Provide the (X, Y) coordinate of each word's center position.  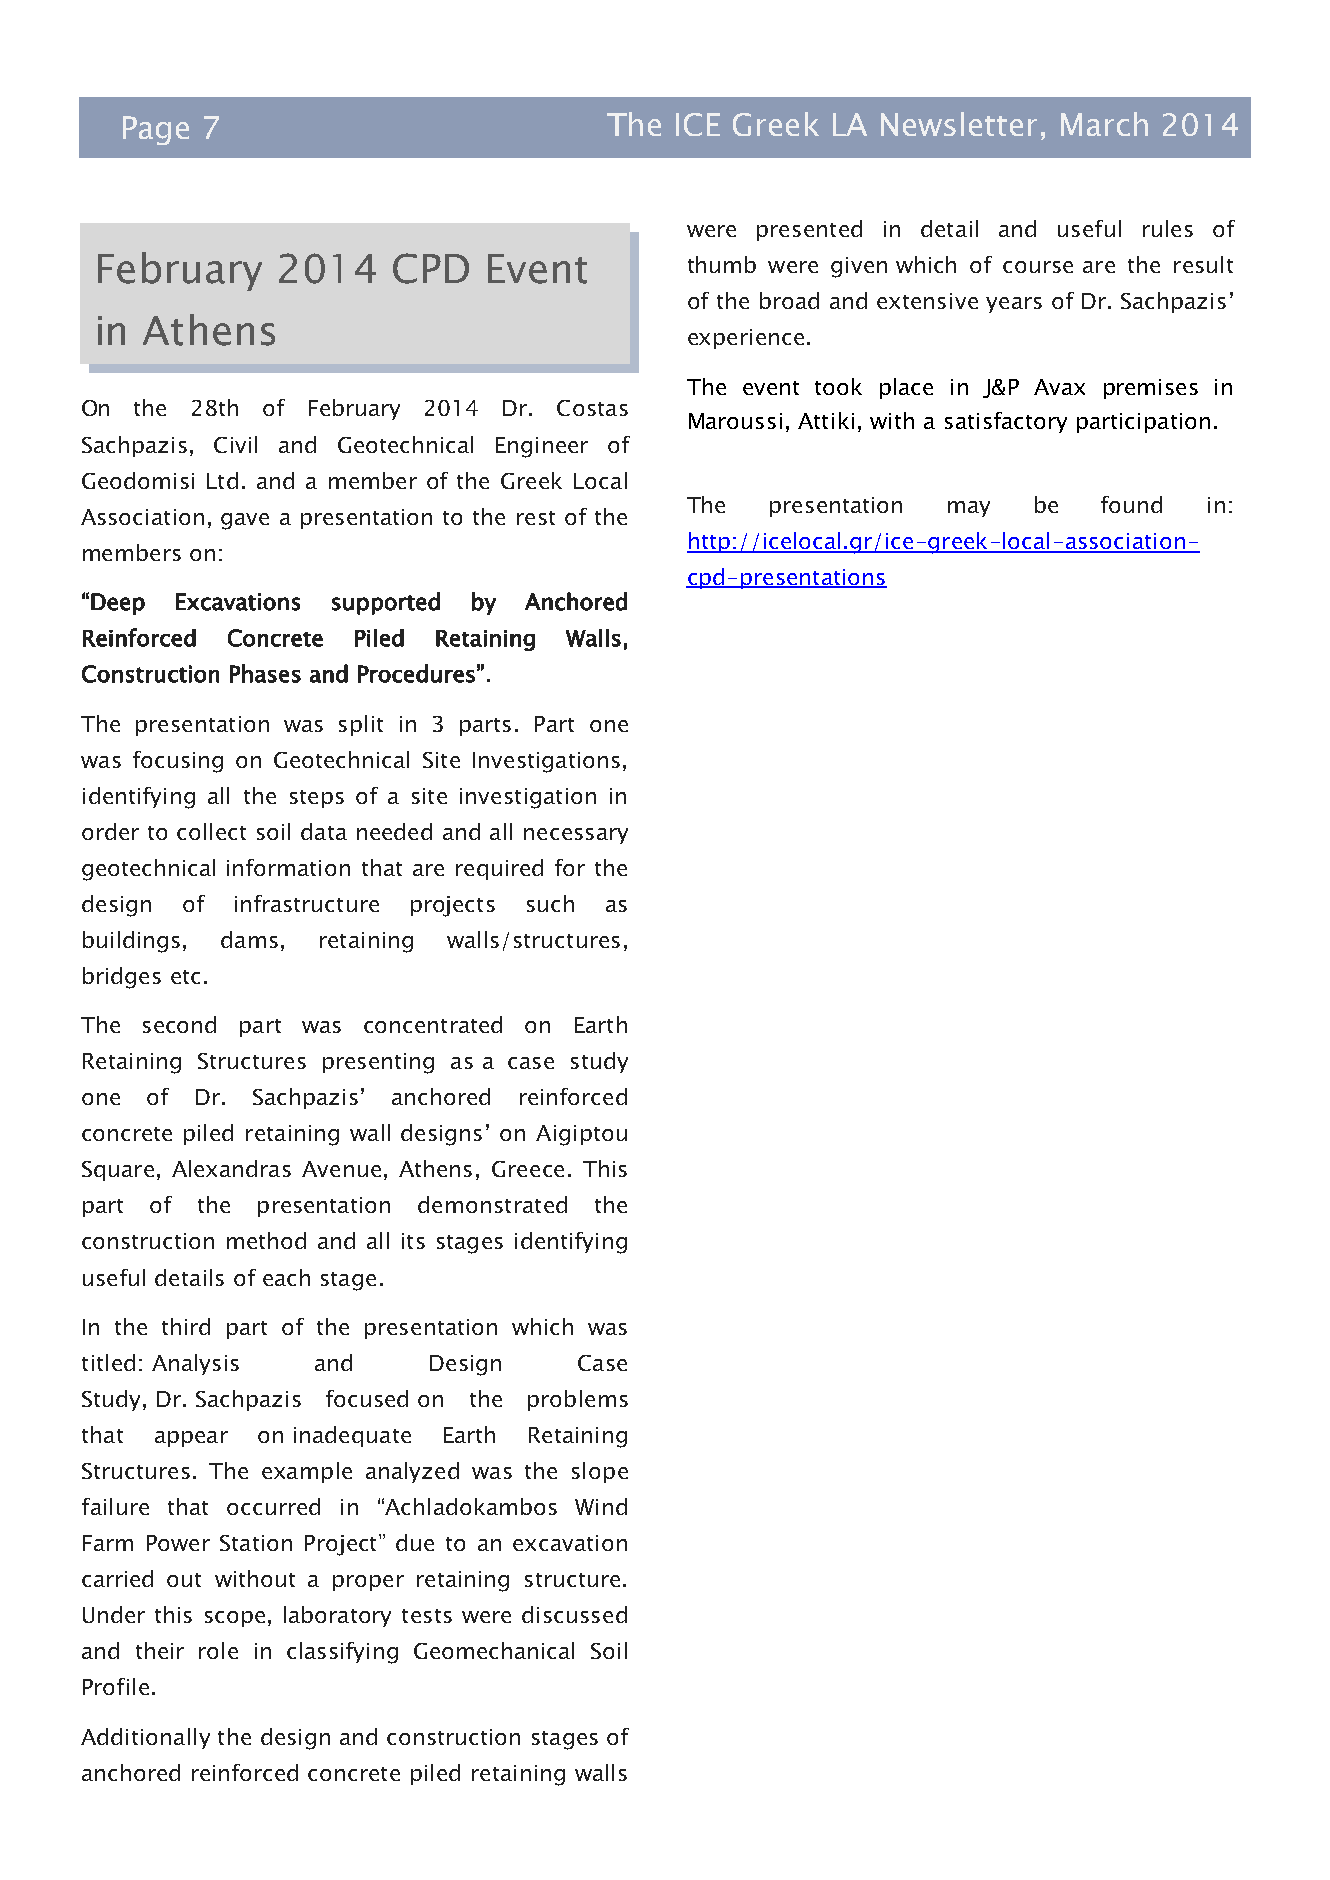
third (186, 1326)
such (550, 903)
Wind (601, 1506)
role (218, 1650)
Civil (235, 444)
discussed (574, 1614)
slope (600, 1472)
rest (536, 518)
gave (245, 521)
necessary (576, 836)
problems (578, 1400)
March (1104, 124)
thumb (722, 264)
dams (249, 939)
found (1131, 504)
